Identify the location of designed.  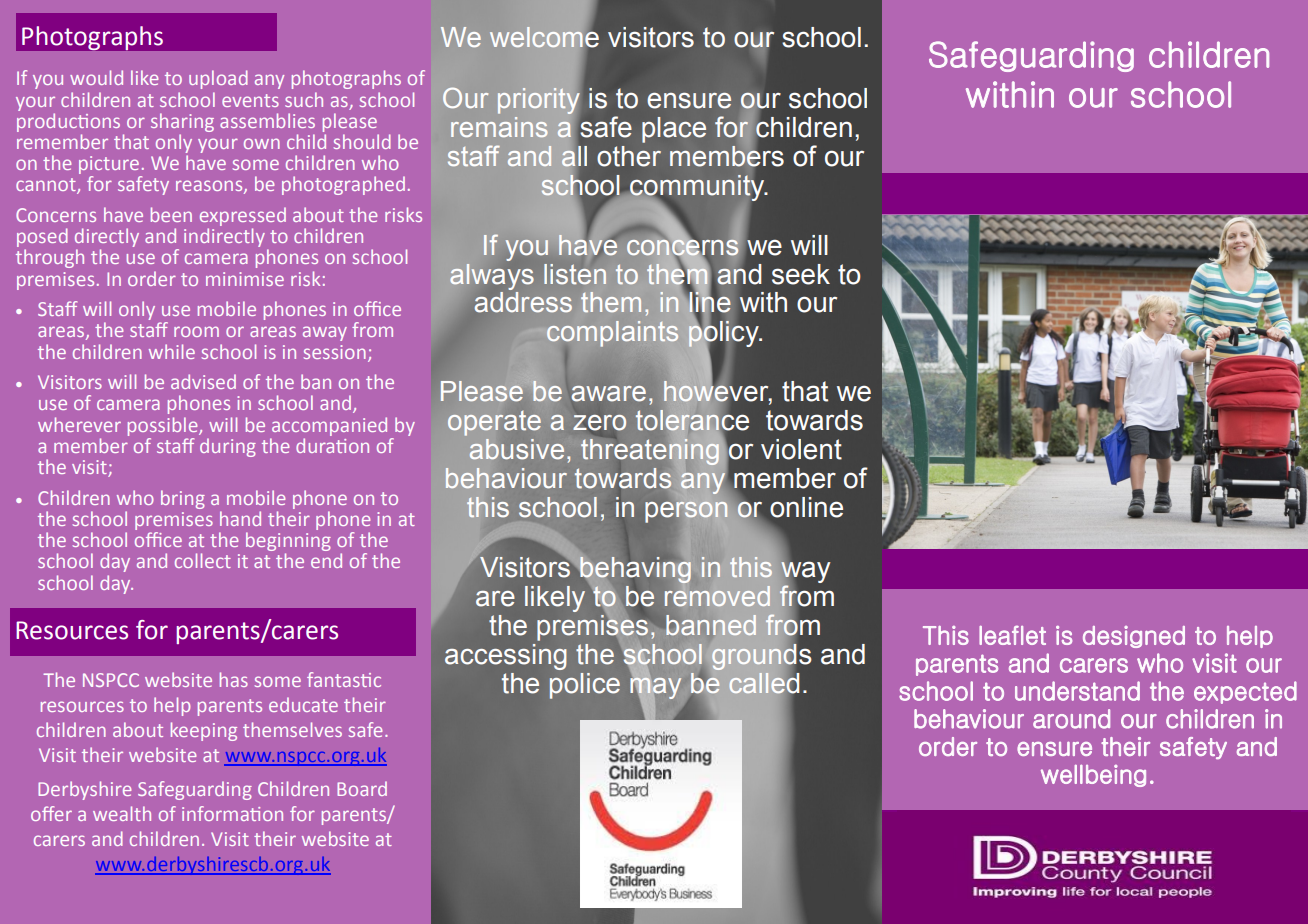
(1134, 637).
